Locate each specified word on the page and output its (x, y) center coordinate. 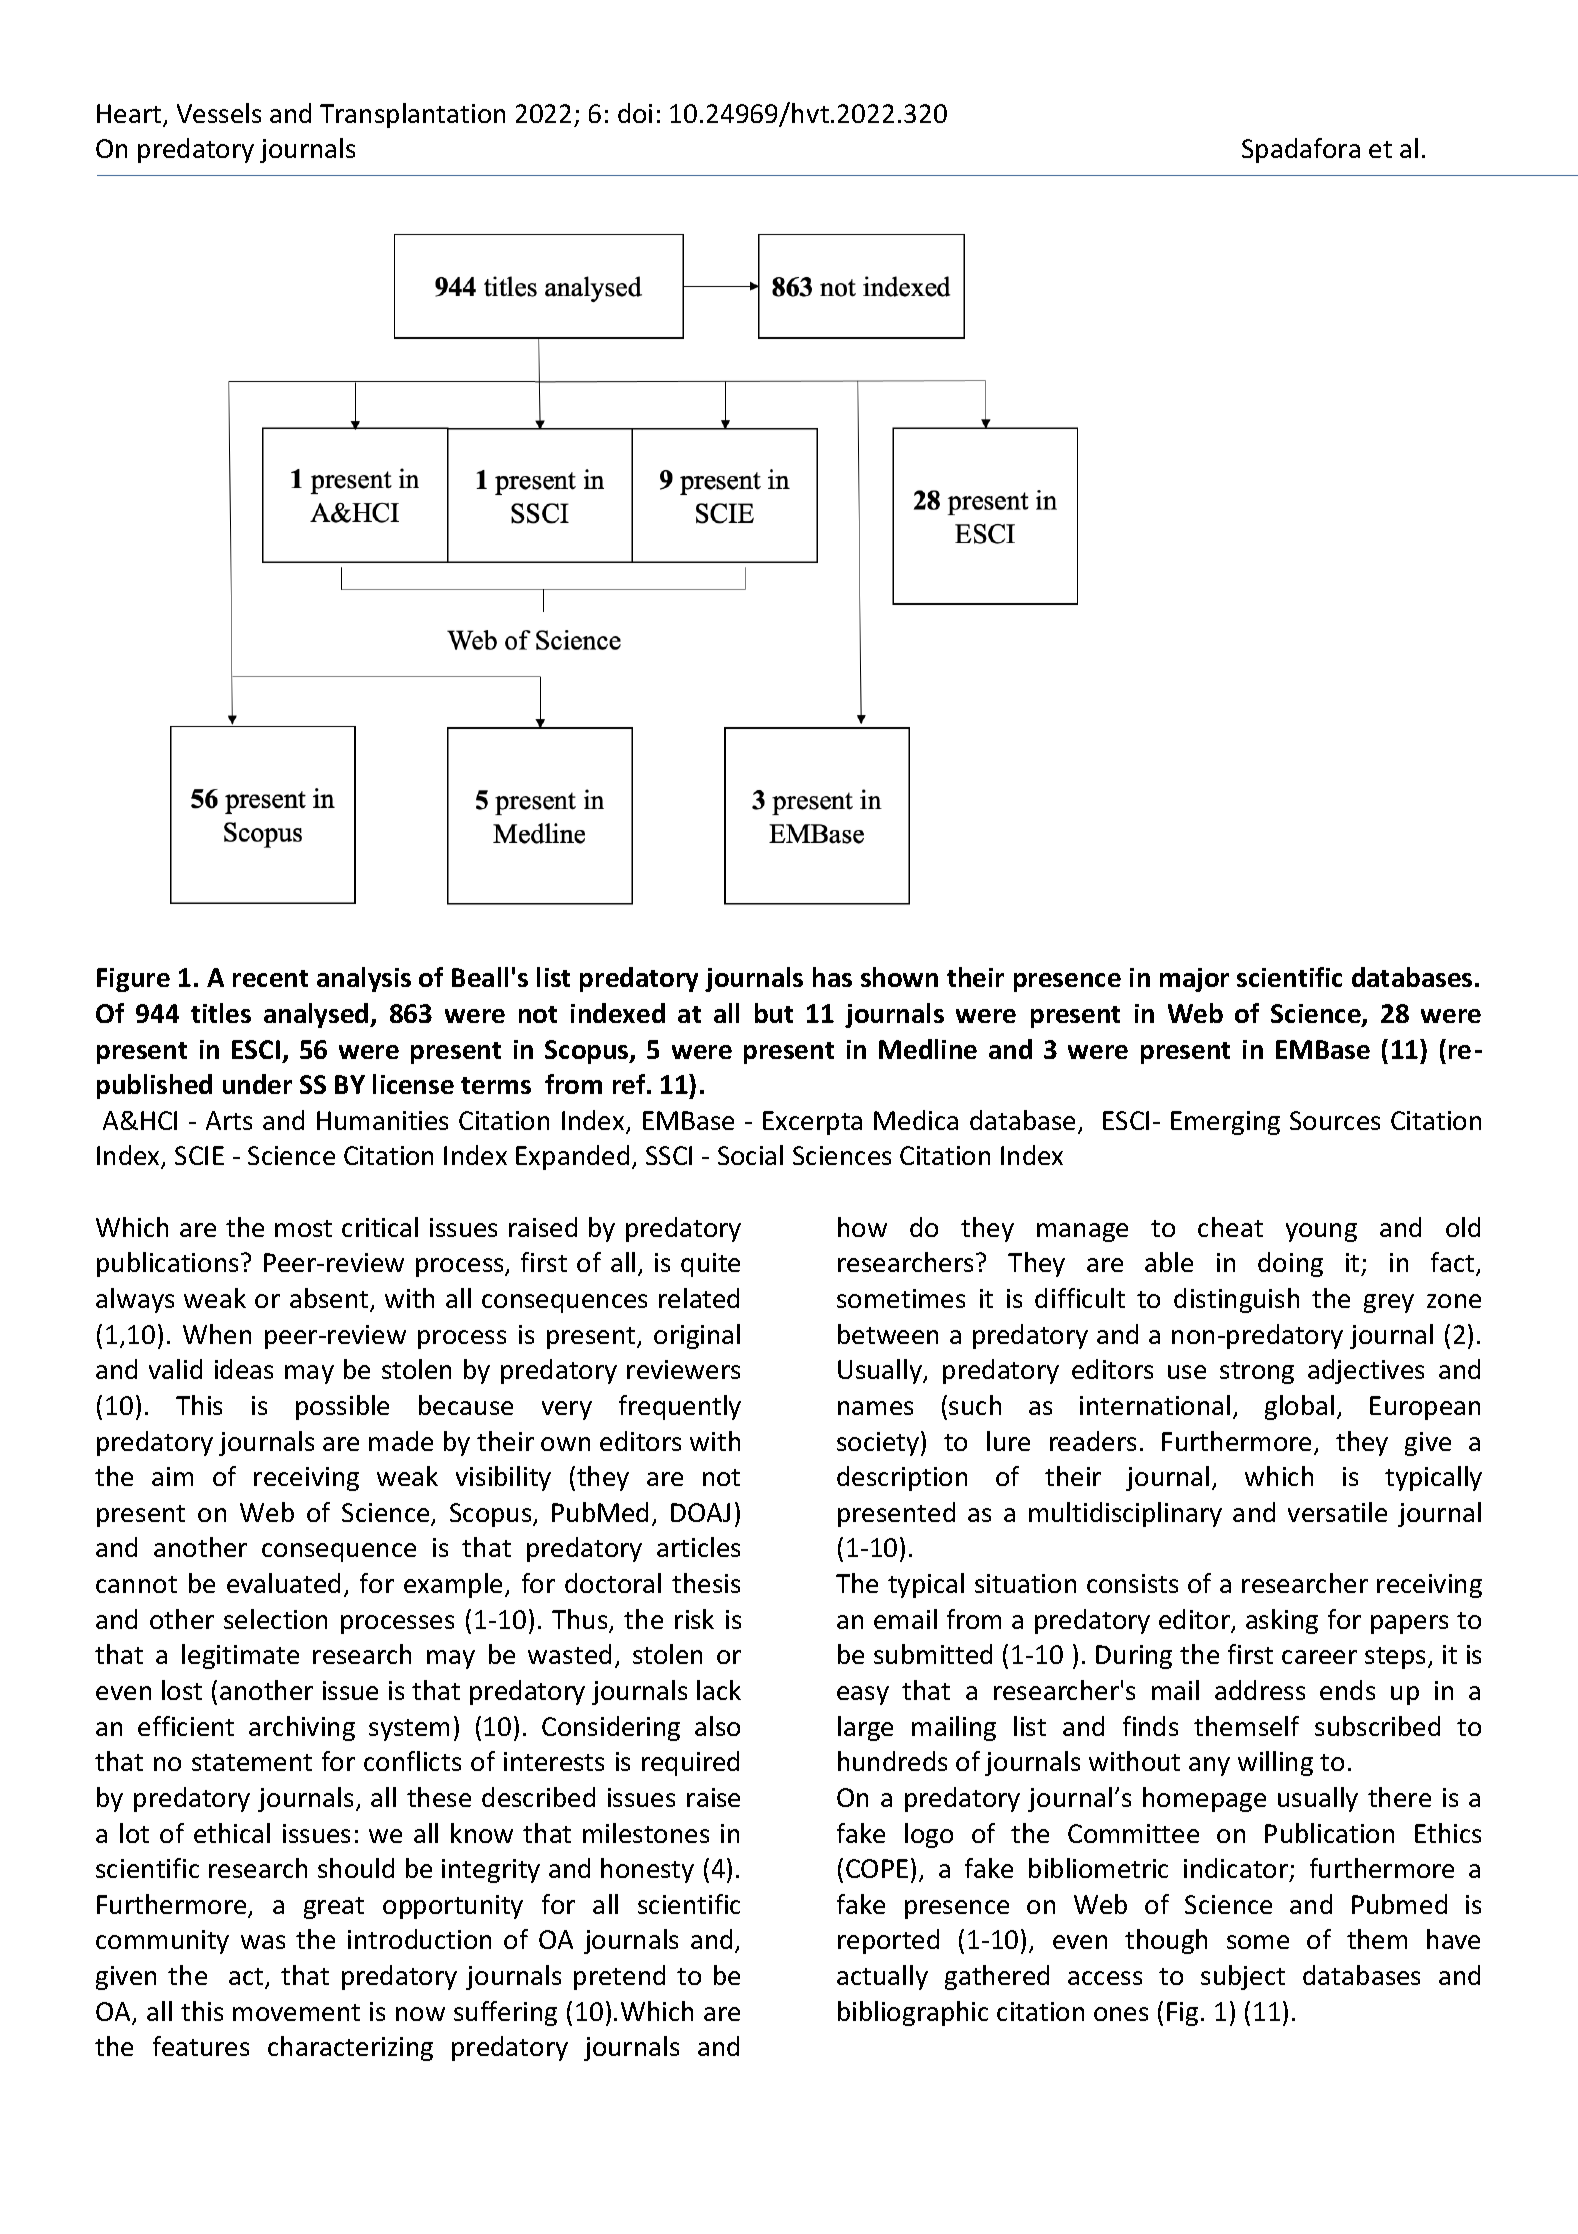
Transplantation (412, 115)
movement (296, 2012)
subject (1243, 1977)
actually (882, 1977)
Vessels (219, 113)
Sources (1335, 1120)
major (1194, 980)
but (774, 1013)
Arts (229, 1120)
